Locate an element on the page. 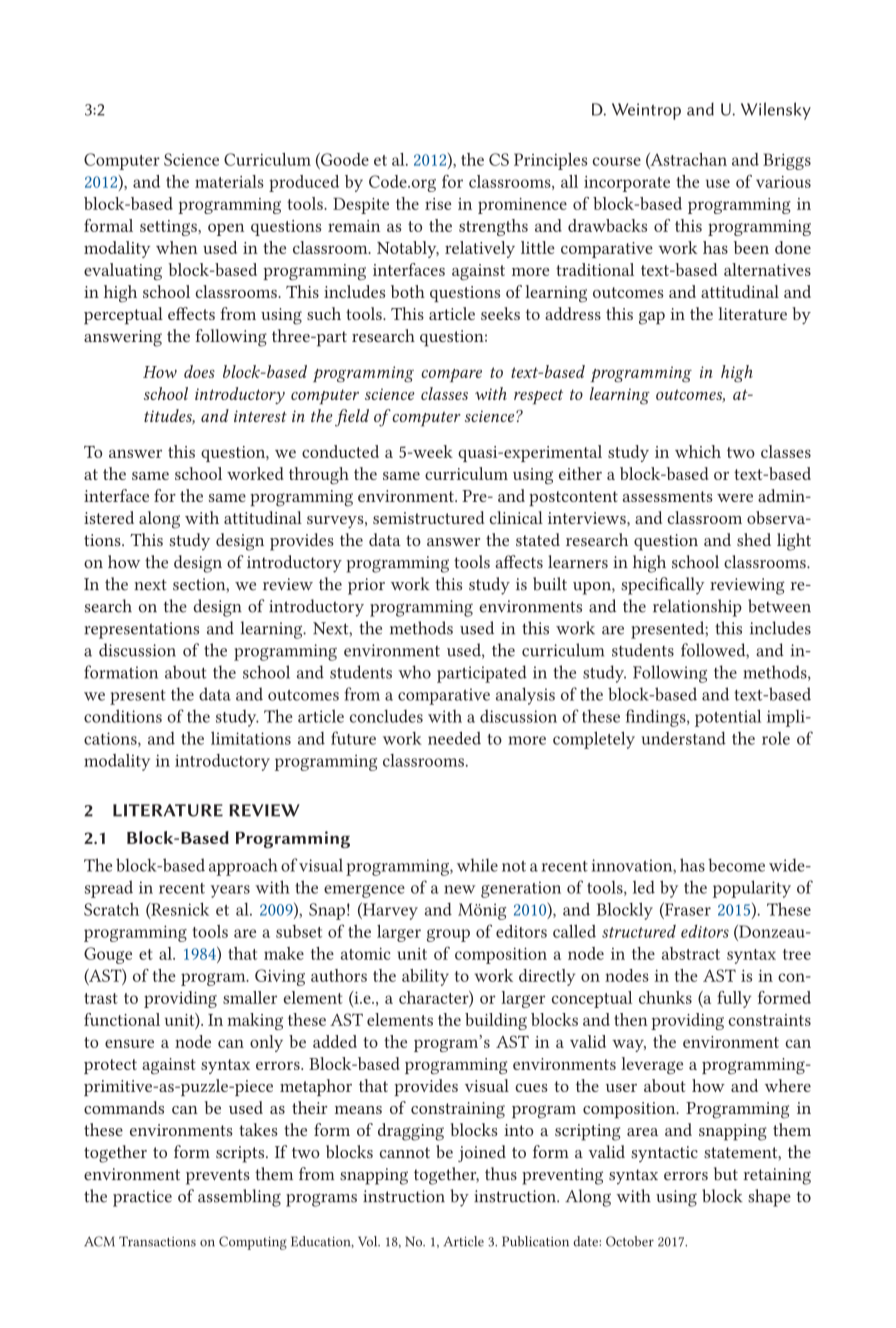 This document has height=1328, width=896. various is located at coordinates (783, 182).
